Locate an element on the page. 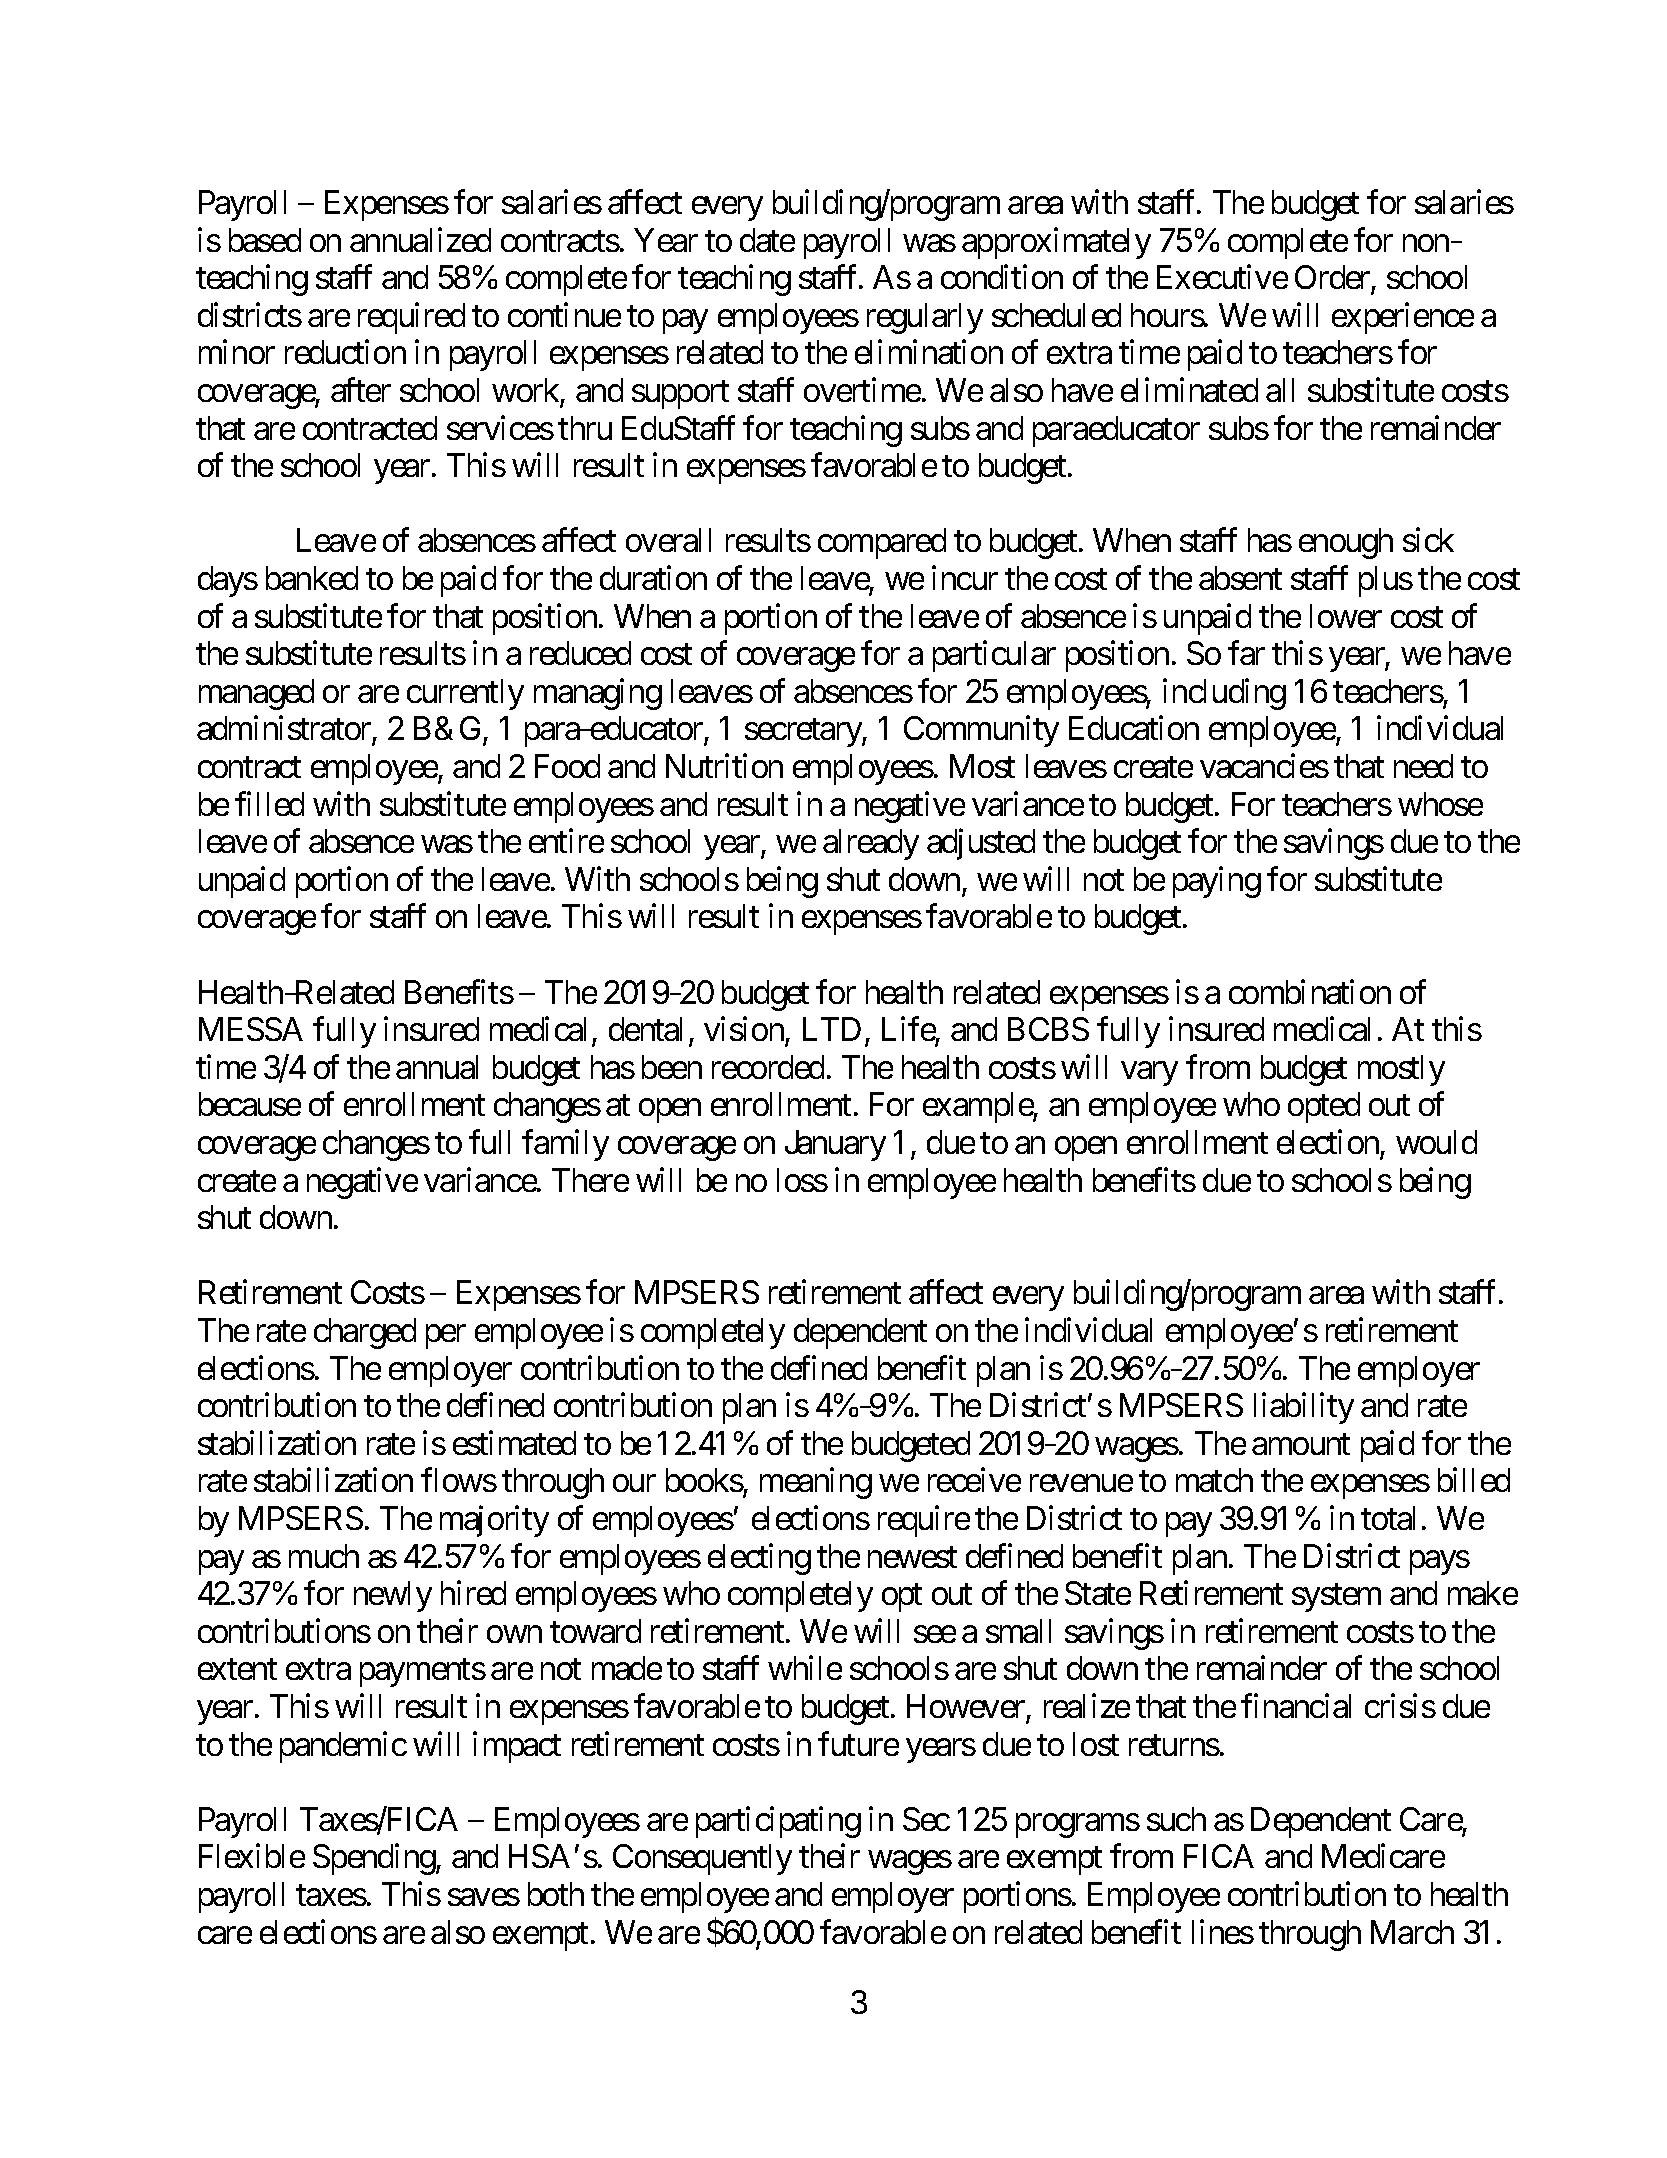 This page has width=1667, height=2158. far is located at coordinates (1246, 653).
